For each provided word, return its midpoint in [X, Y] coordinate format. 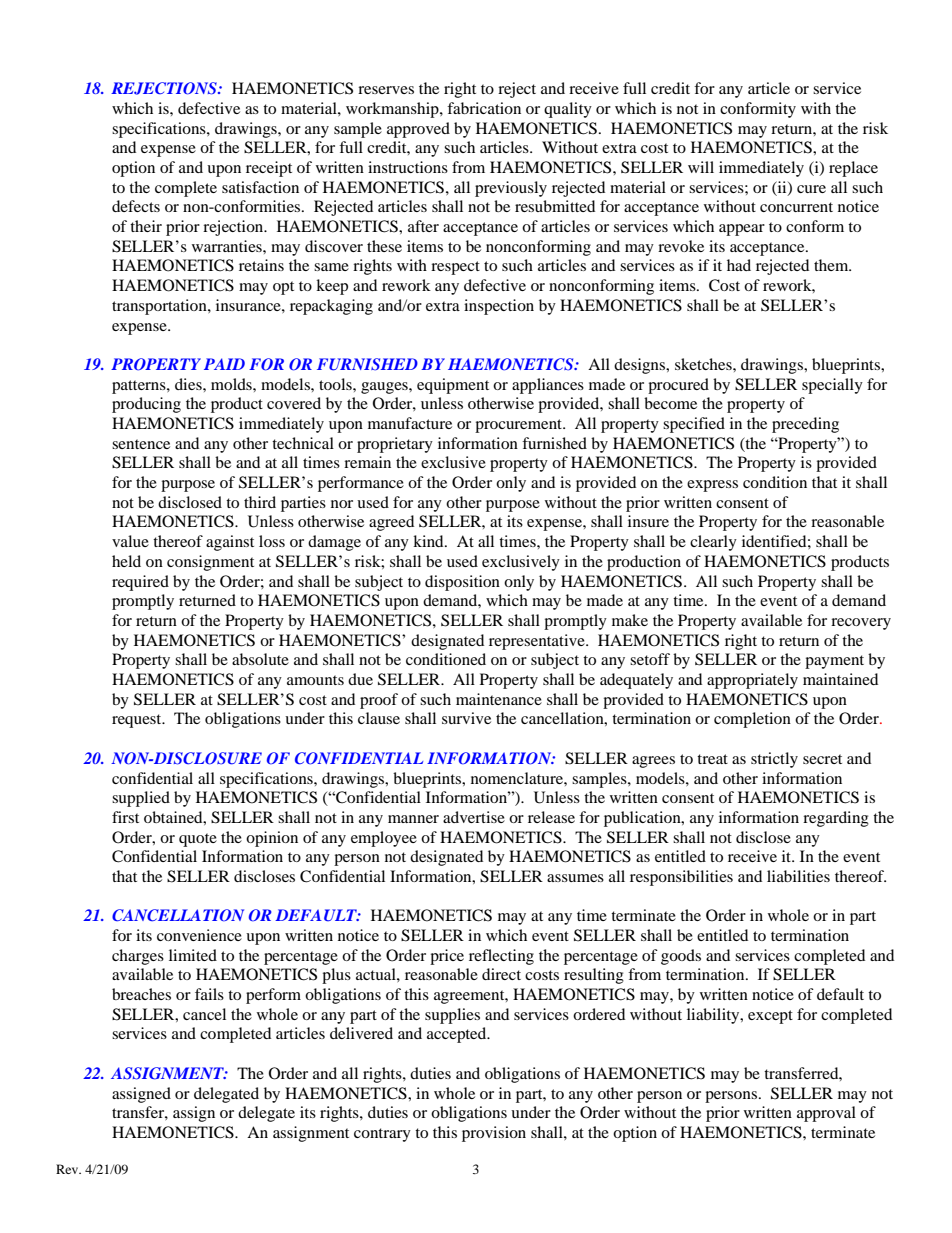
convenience [199, 935]
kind [429, 541]
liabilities [798, 876]
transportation [160, 307]
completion [752, 720]
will [701, 167]
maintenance [499, 699]
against [230, 543]
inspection [499, 307]
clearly [713, 543]
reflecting [501, 957]
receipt [269, 169]
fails [209, 994]
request [138, 721]
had [739, 265]
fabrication [484, 108]
